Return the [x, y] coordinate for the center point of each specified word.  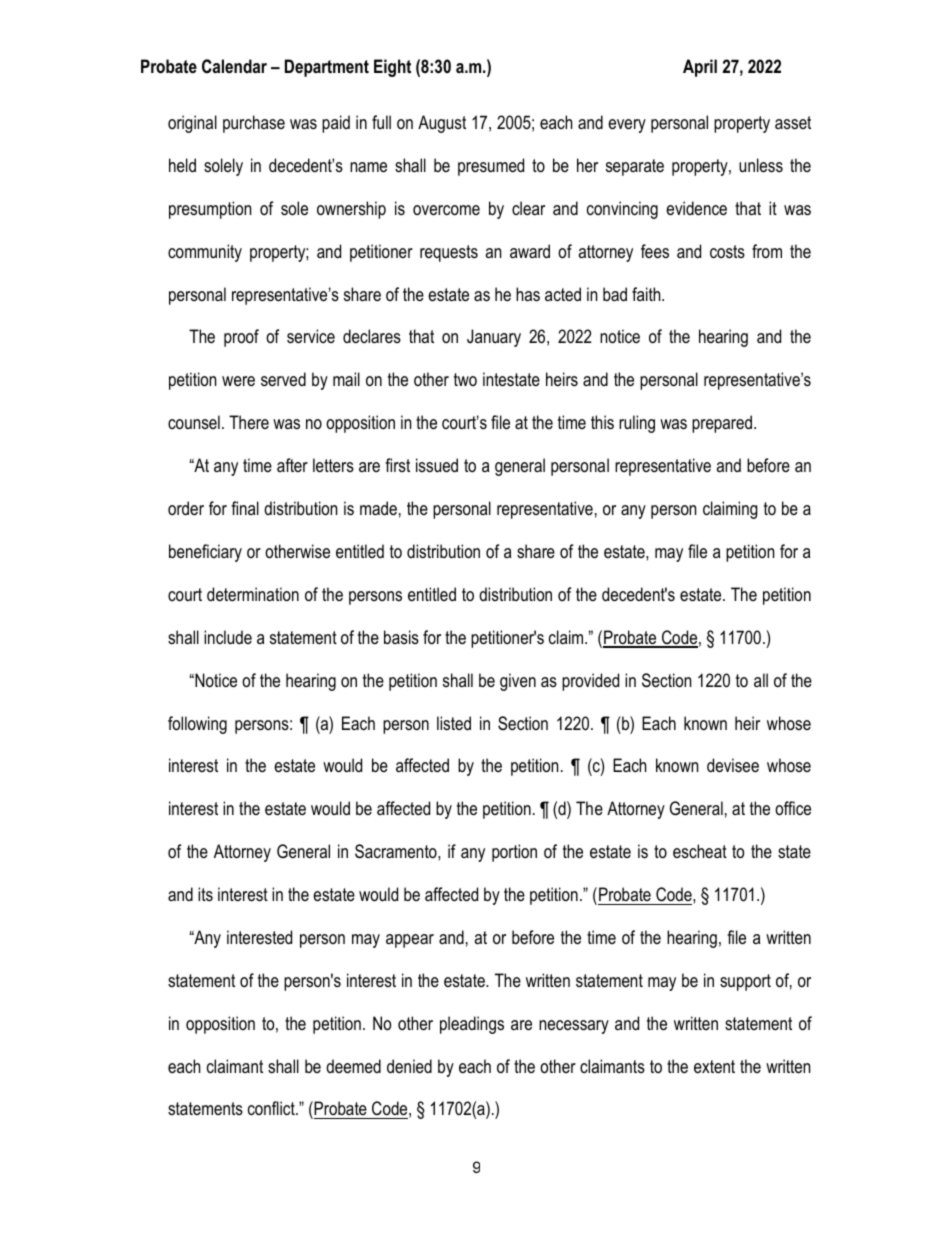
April [700, 68]
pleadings [472, 1025]
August [442, 124]
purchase [254, 124]
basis [401, 637]
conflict [272, 1108]
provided [590, 682]
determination [253, 594]
